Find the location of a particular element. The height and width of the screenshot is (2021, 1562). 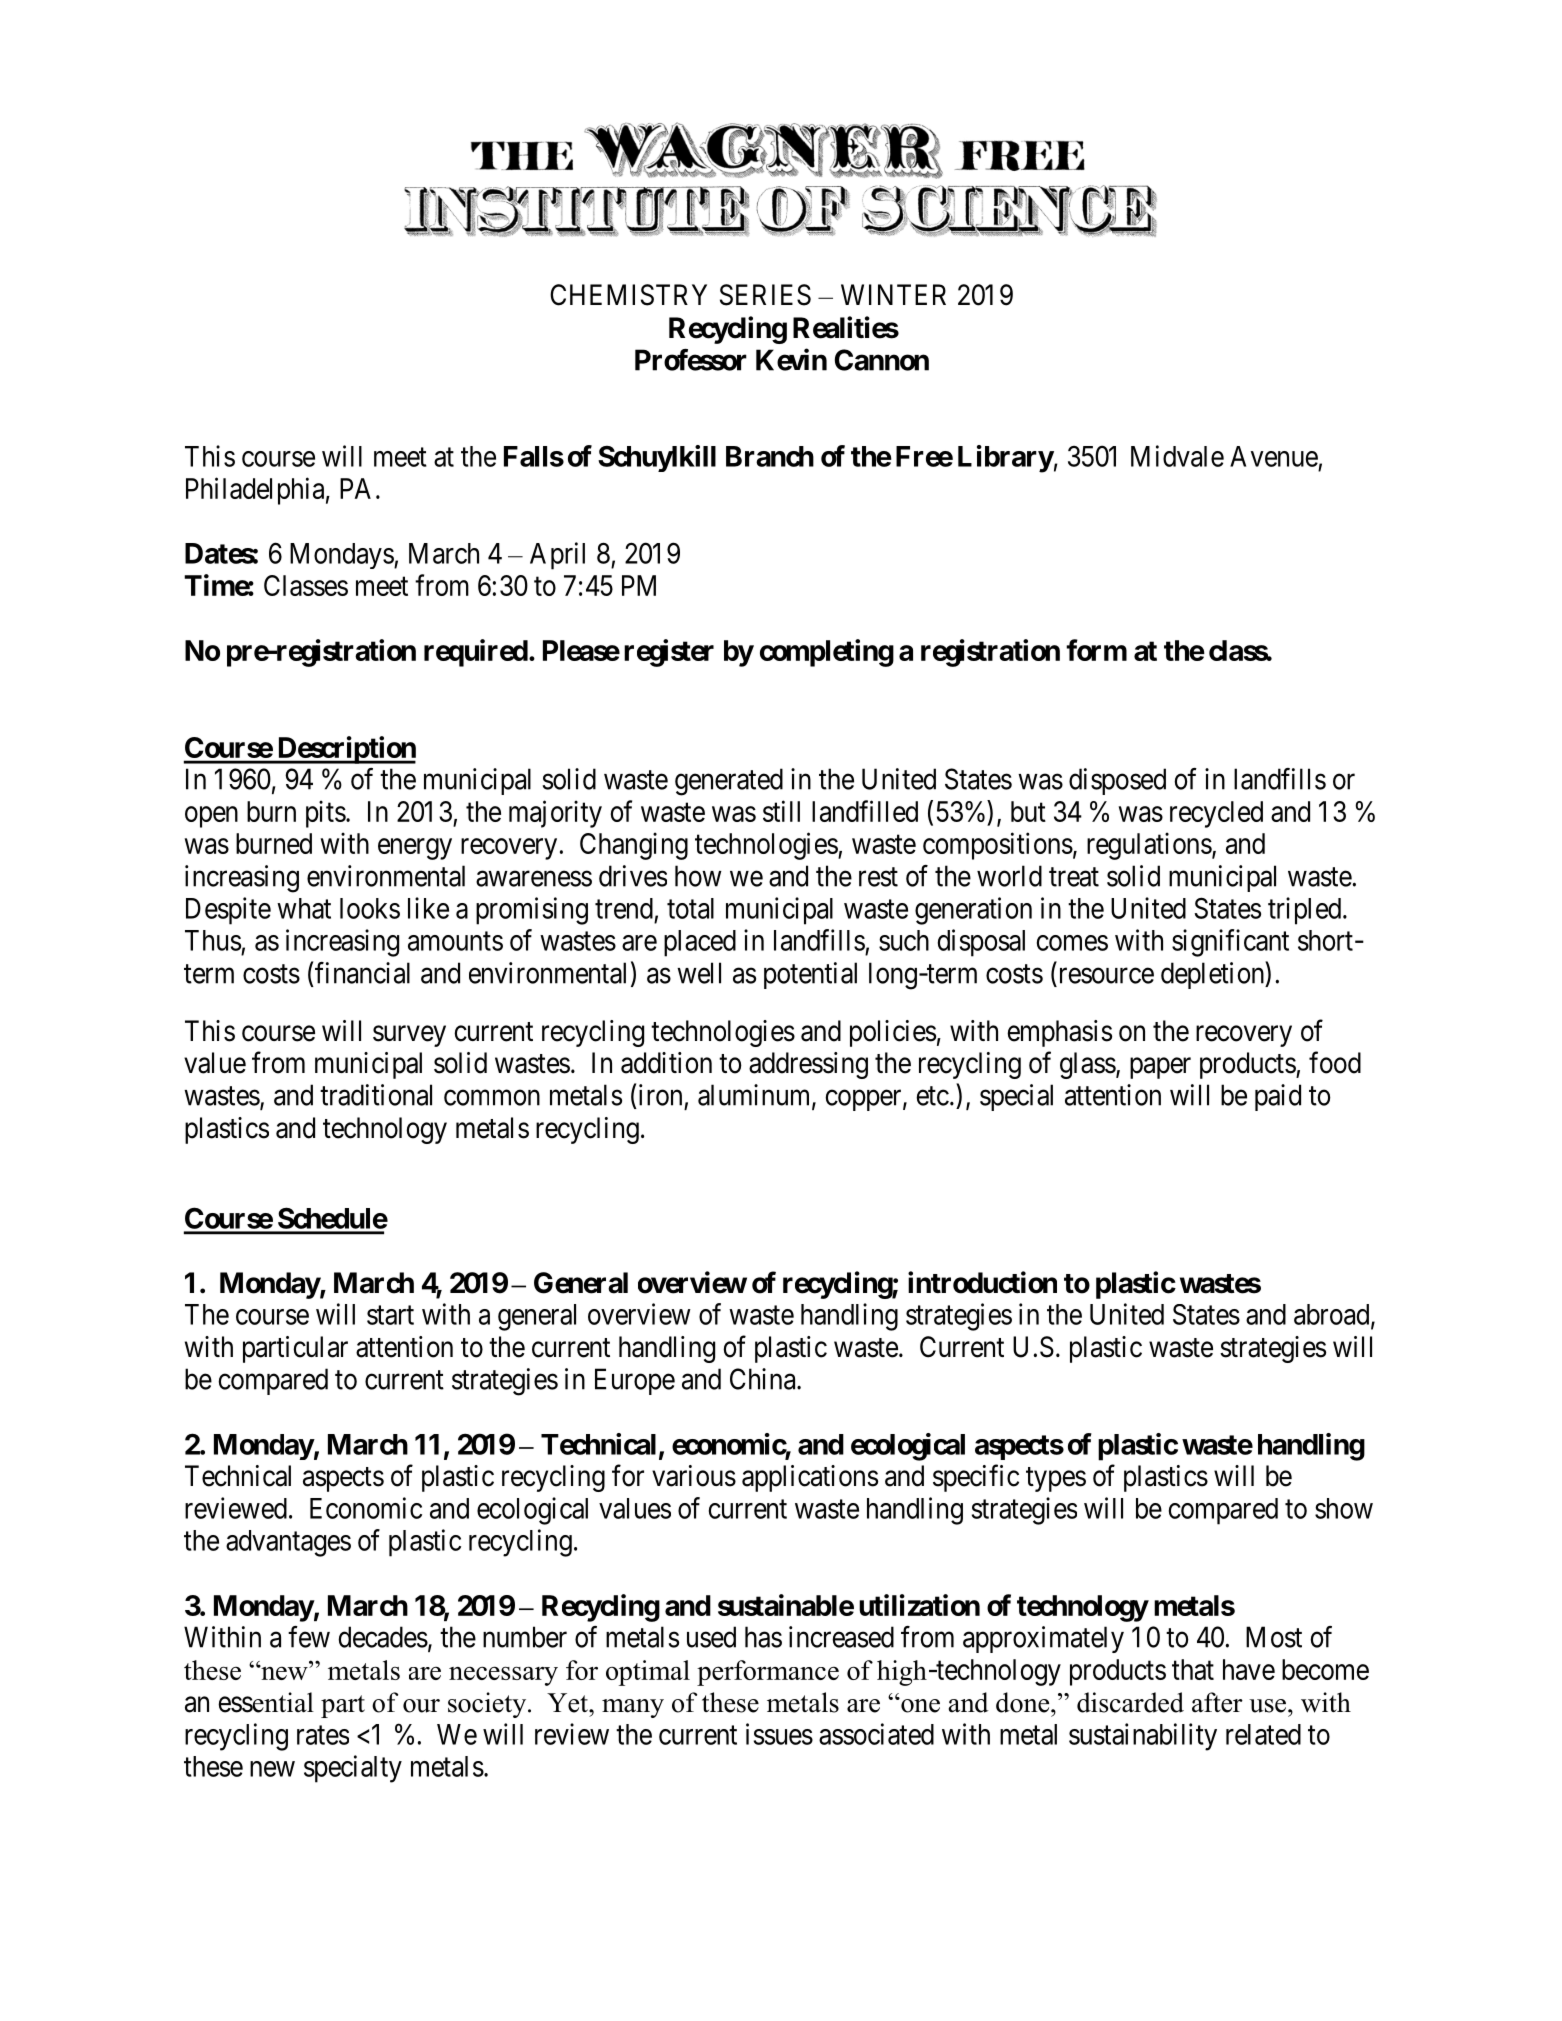

abroad is located at coordinates (1333, 1315).
